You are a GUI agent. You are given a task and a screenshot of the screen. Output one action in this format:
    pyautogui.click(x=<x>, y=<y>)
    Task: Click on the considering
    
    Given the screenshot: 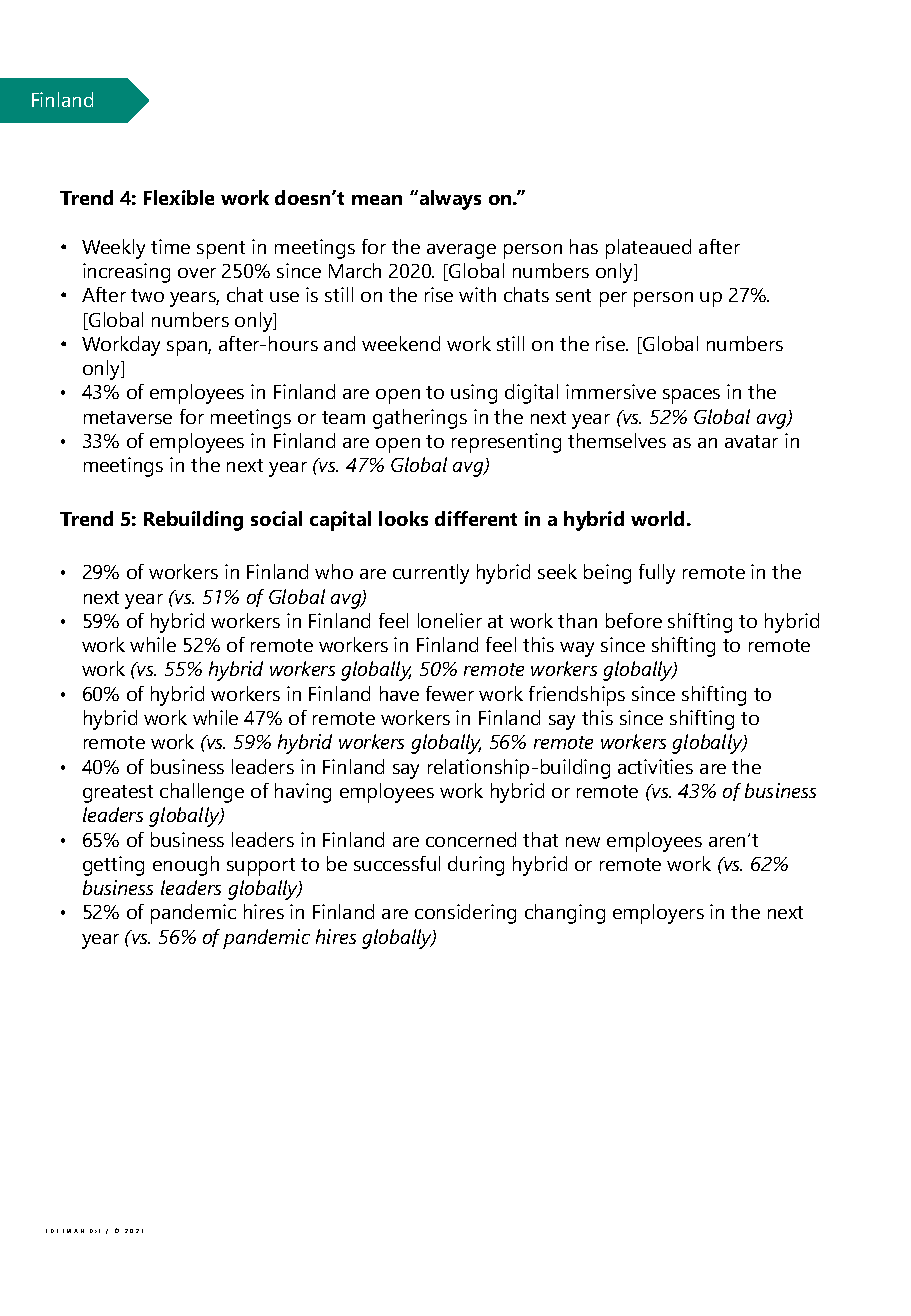 What is the action you would take?
    pyautogui.click(x=465, y=914)
